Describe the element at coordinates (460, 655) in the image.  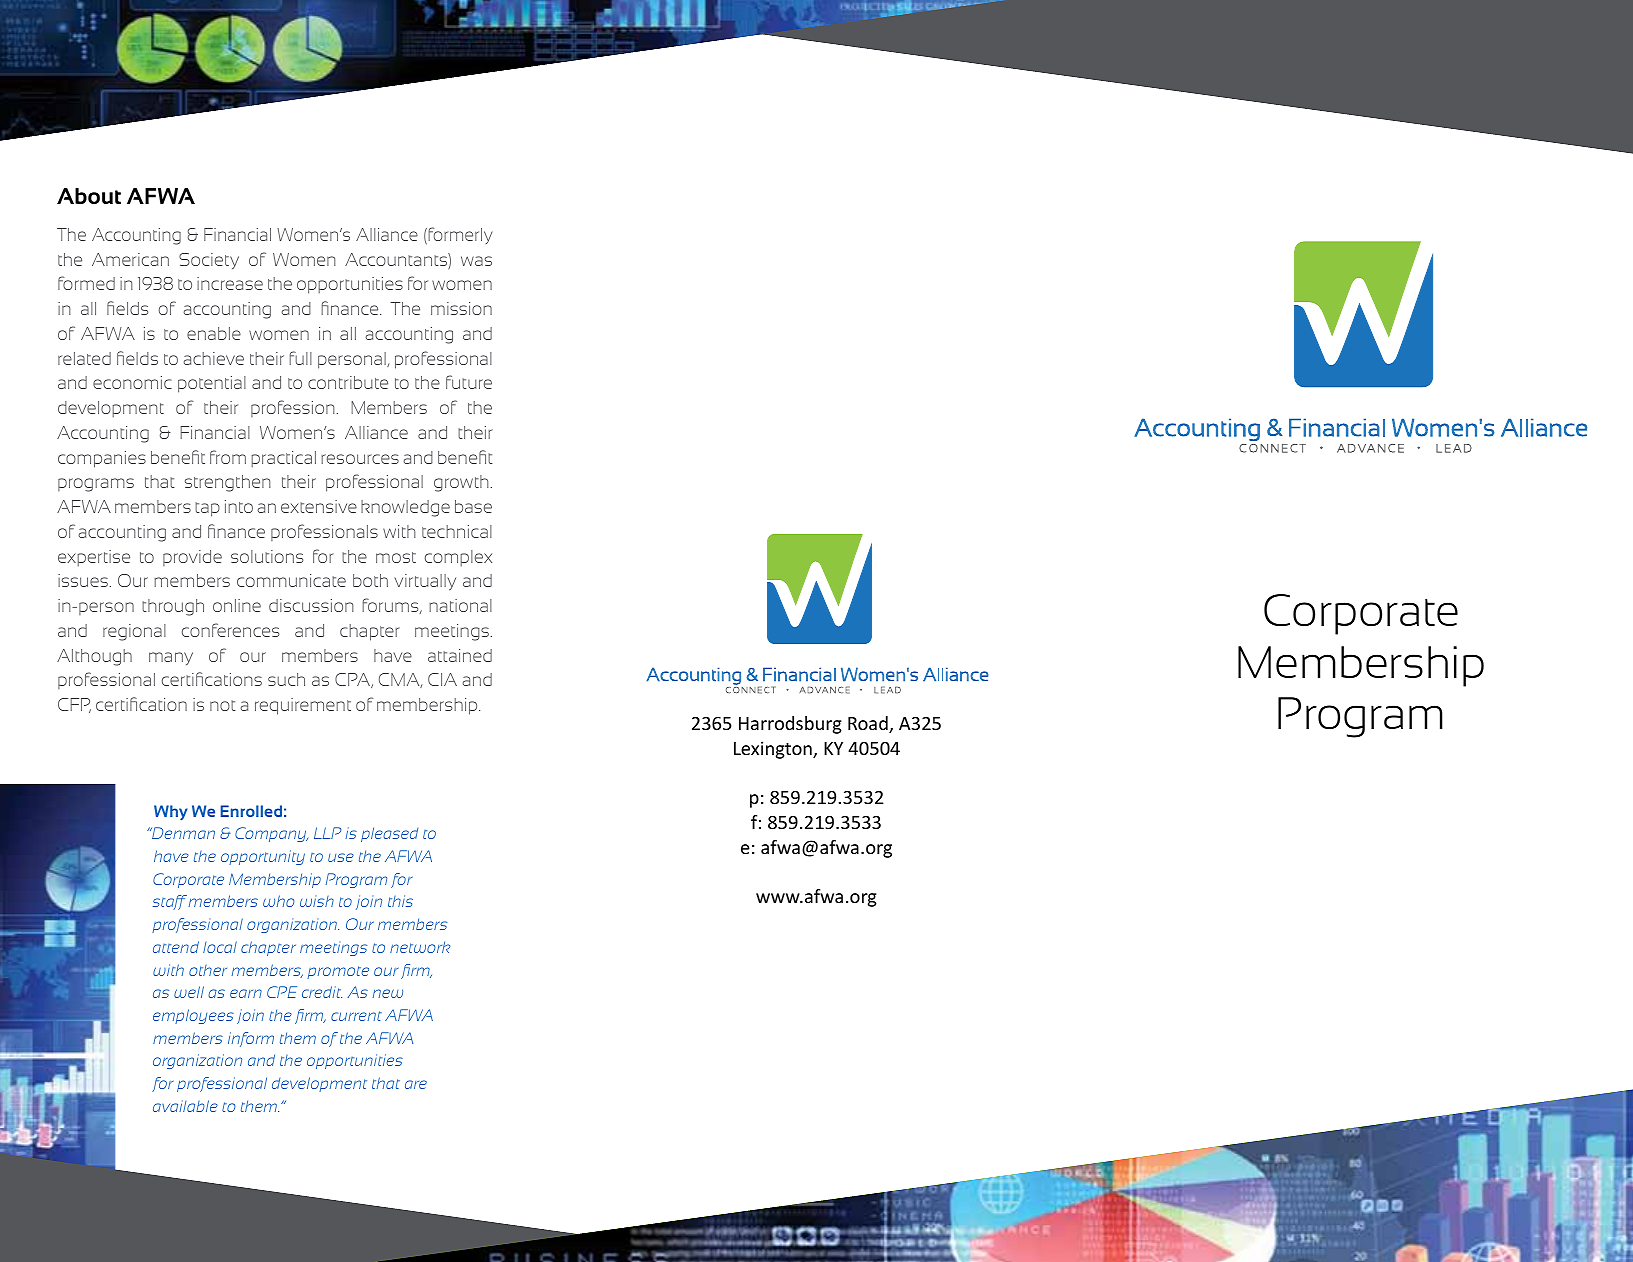
I see `attained` at that location.
